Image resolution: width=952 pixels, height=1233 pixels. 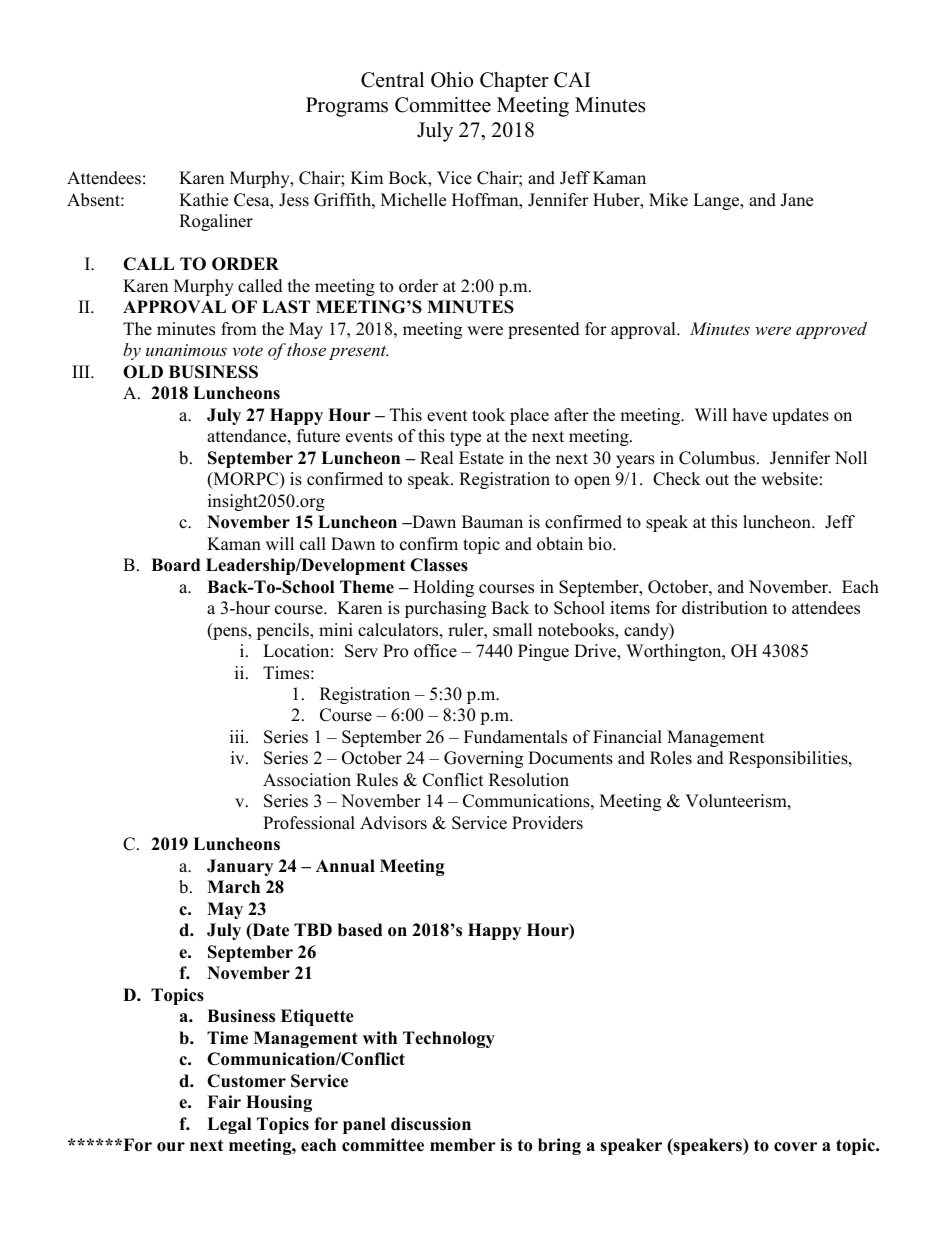 What do you see at coordinates (463, 1145) in the screenshot?
I see `member` at bounding box center [463, 1145].
